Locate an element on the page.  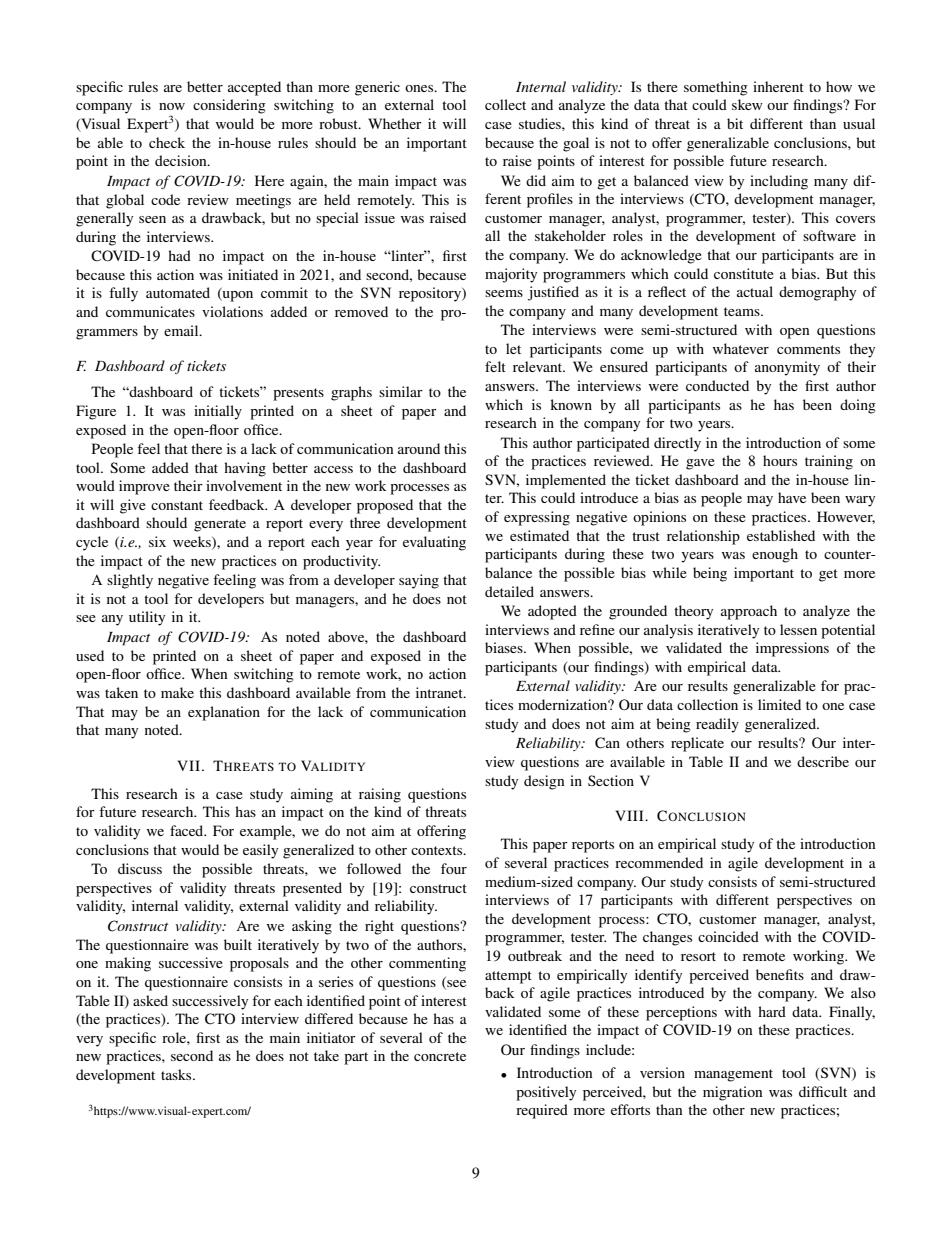
contexts is located at coordinates (438, 850).
